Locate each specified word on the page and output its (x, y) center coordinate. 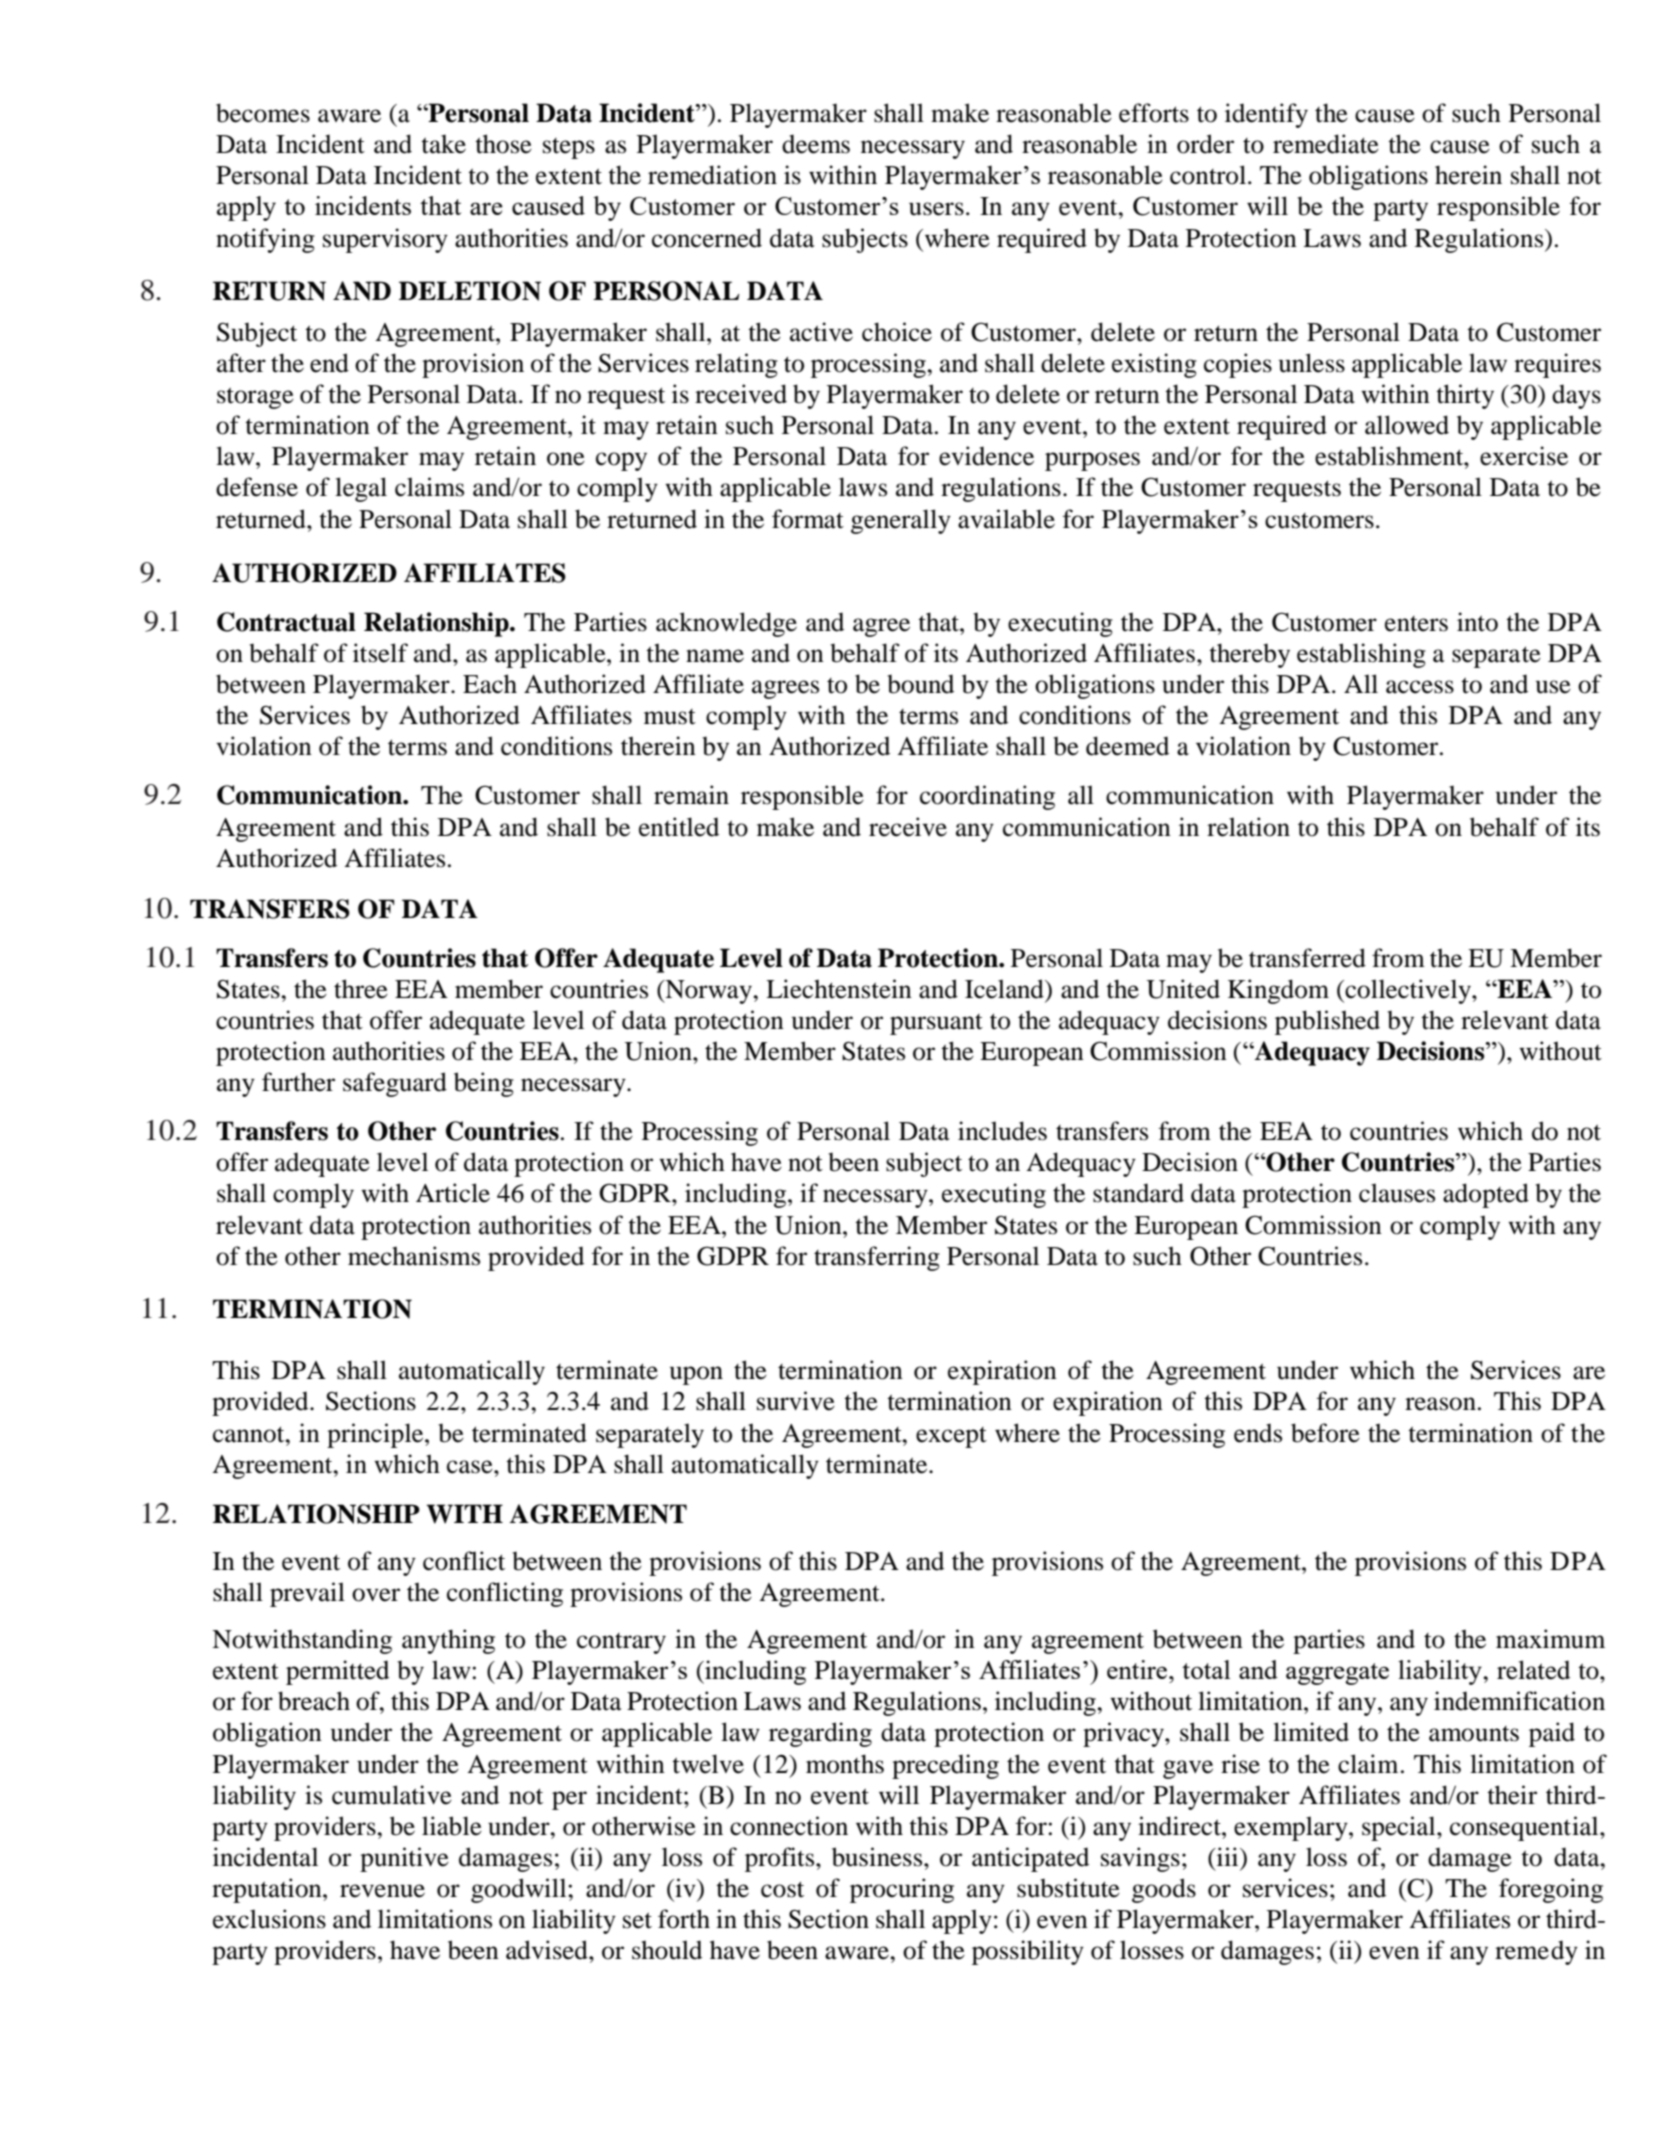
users (936, 209)
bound (920, 684)
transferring (877, 1258)
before (1325, 1433)
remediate (1326, 144)
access (1420, 687)
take (443, 144)
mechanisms (414, 1256)
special (1400, 1828)
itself (380, 653)
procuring (902, 1890)
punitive (404, 1859)
